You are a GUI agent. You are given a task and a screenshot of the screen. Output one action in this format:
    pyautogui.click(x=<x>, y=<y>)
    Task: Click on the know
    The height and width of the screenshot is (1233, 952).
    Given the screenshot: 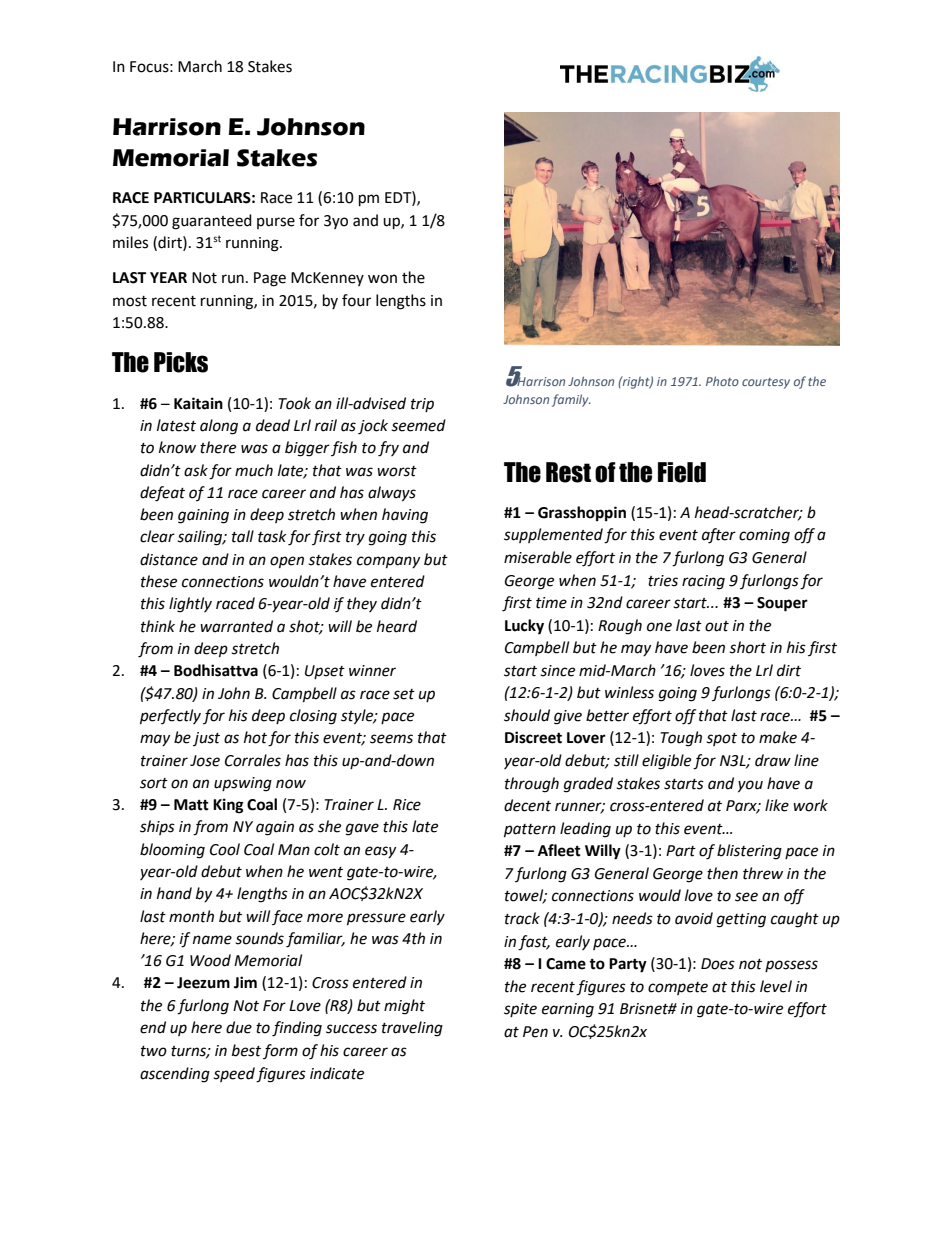 What is the action you would take?
    pyautogui.click(x=177, y=447)
